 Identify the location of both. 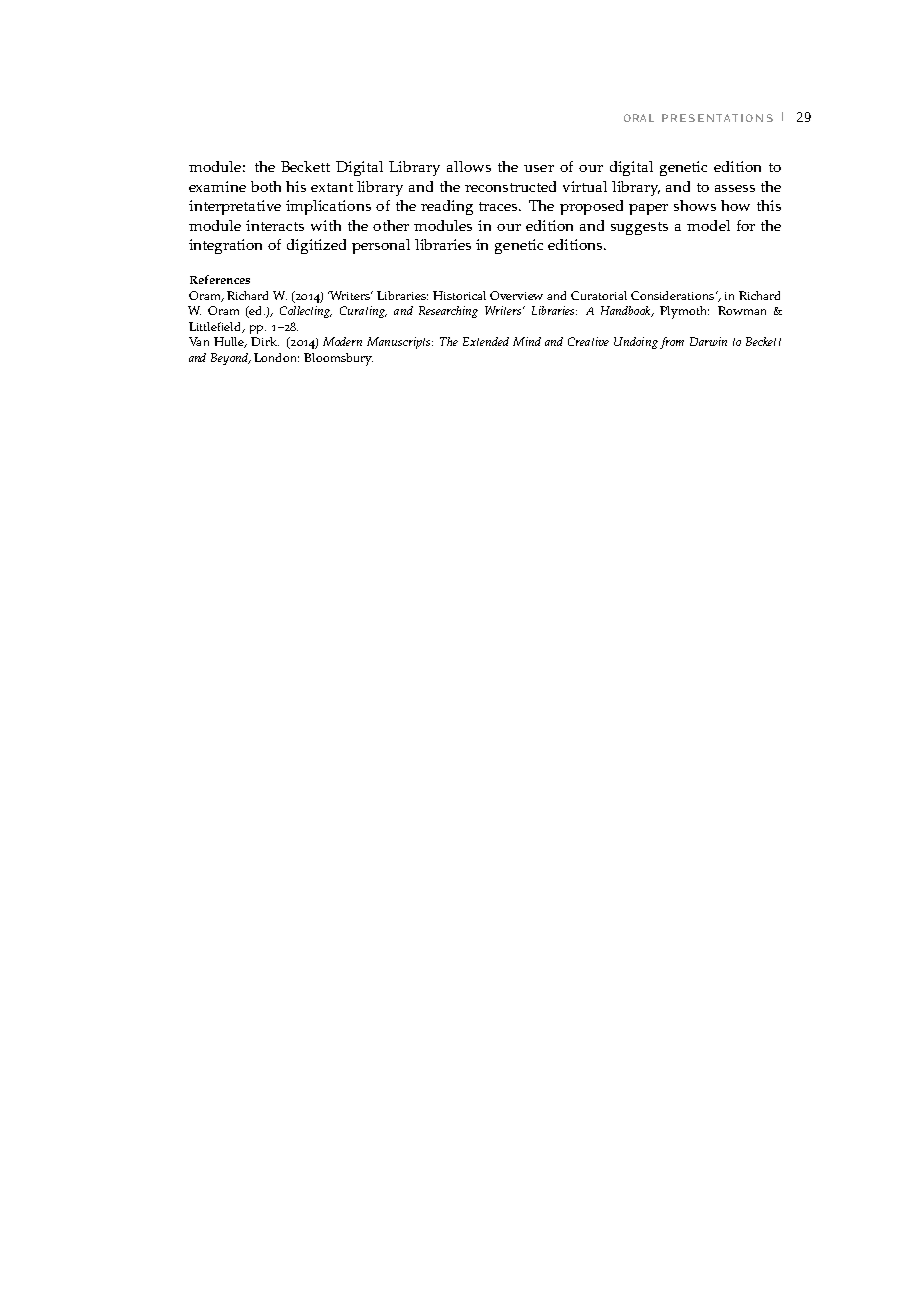
(266, 186).
